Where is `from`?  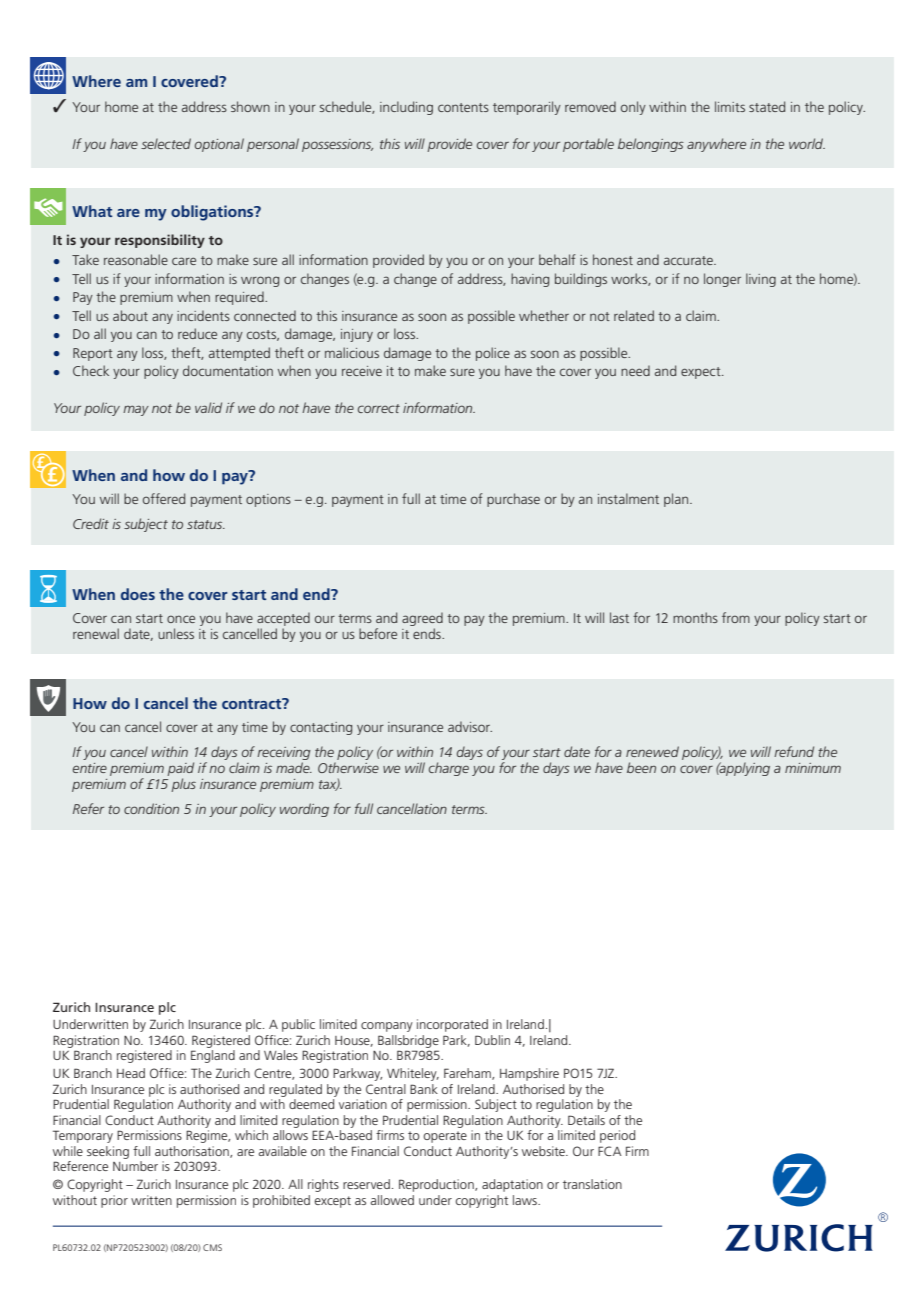 from is located at coordinates (736, 617).
